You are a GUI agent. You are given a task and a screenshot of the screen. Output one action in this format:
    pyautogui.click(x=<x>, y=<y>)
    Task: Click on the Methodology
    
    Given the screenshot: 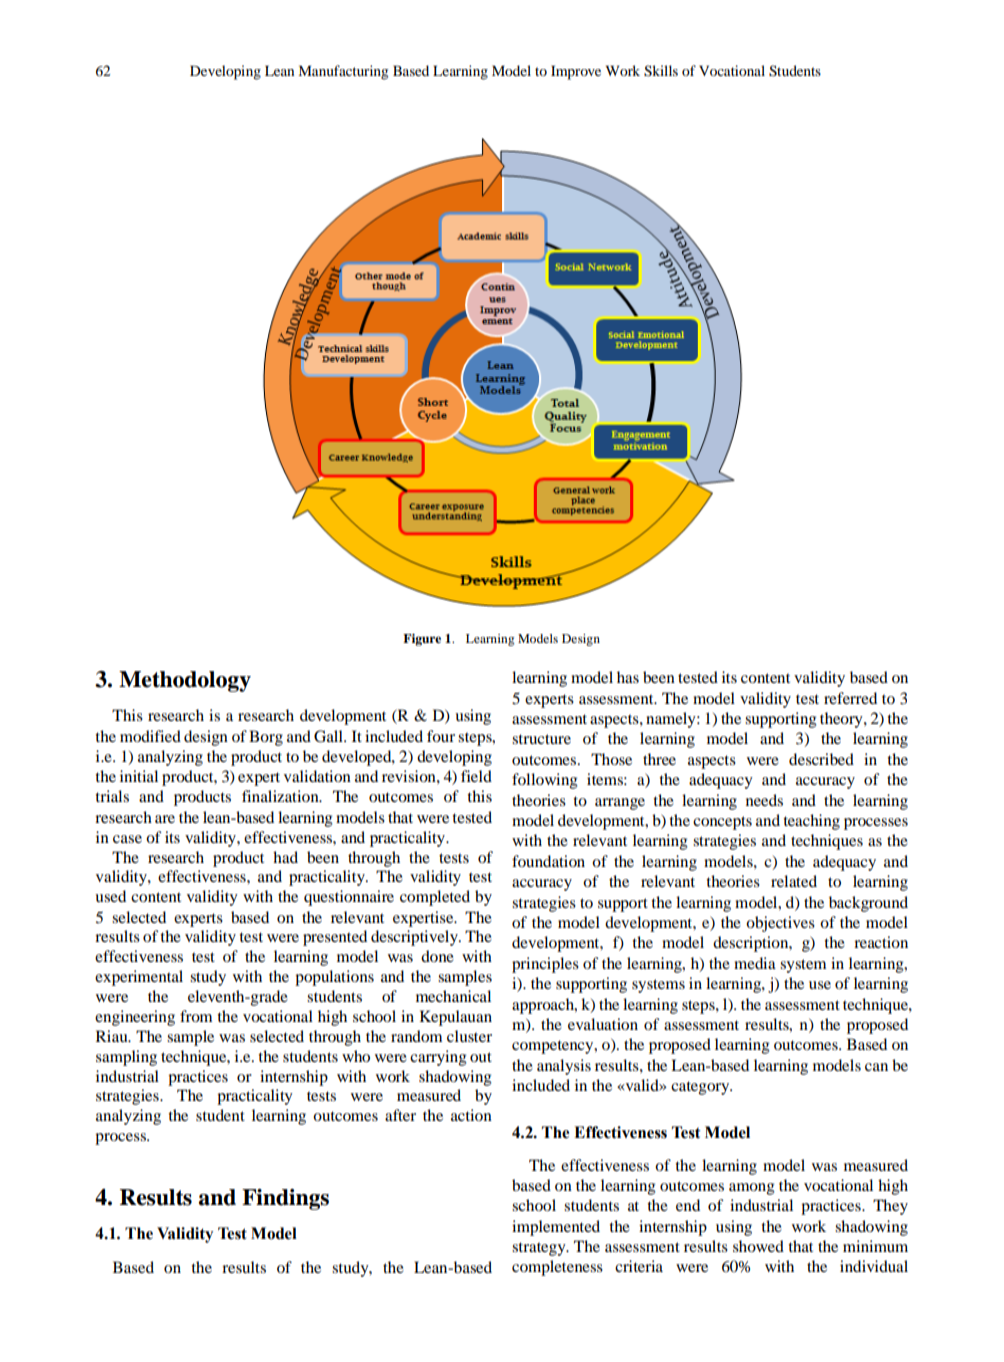 What is the action you would take?
    pyautogui.click(x=185, y=681)
